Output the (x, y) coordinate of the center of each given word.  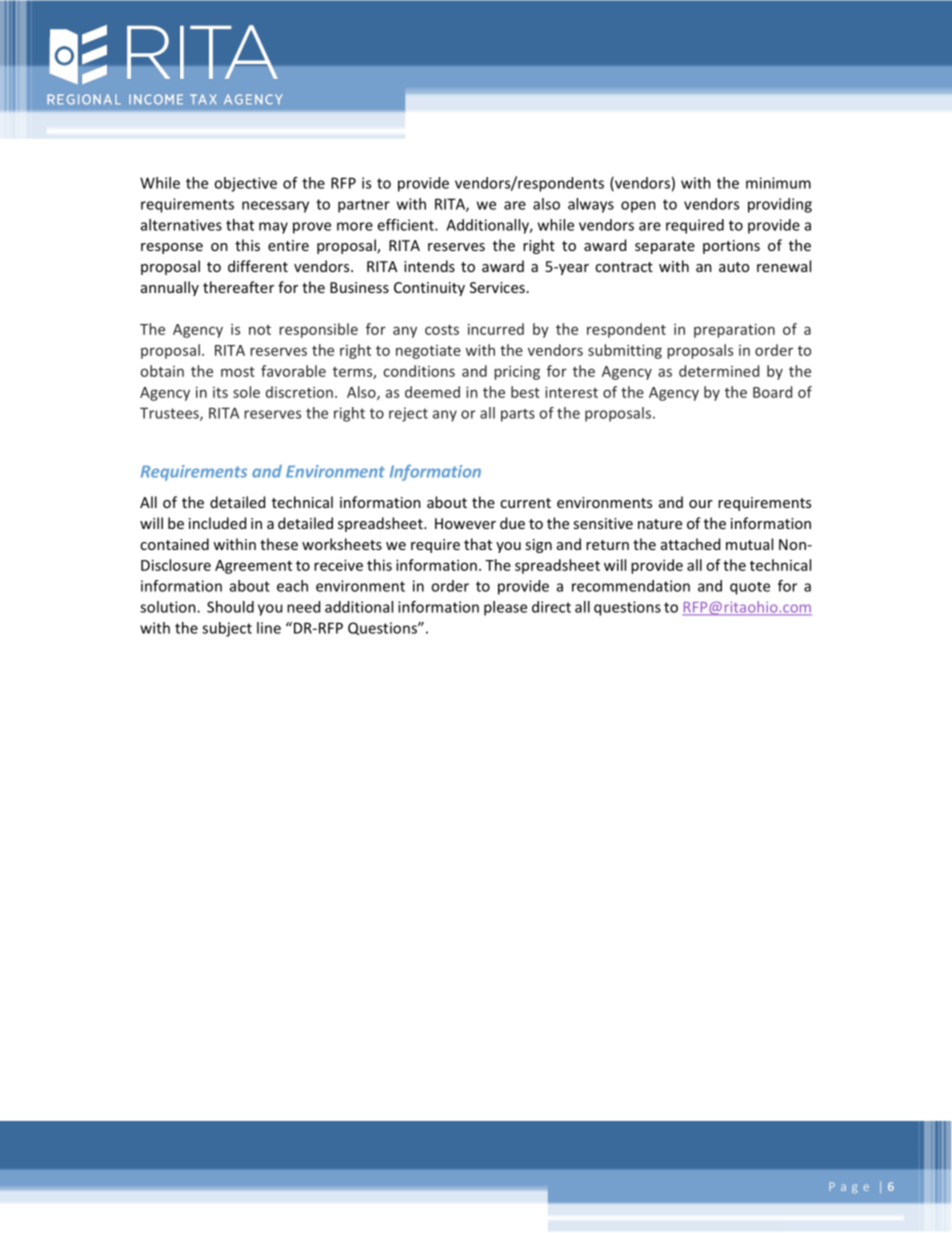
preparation (734, 331)
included (217, 523)
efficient (406, 225)
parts (518, 415)
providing (780, 205)
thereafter (238, 287)
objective (245, 184)
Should (230, 607)
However (465, 523)
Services (497, 287)
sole (246, 392)
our (701, 504)
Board (772, 392)
